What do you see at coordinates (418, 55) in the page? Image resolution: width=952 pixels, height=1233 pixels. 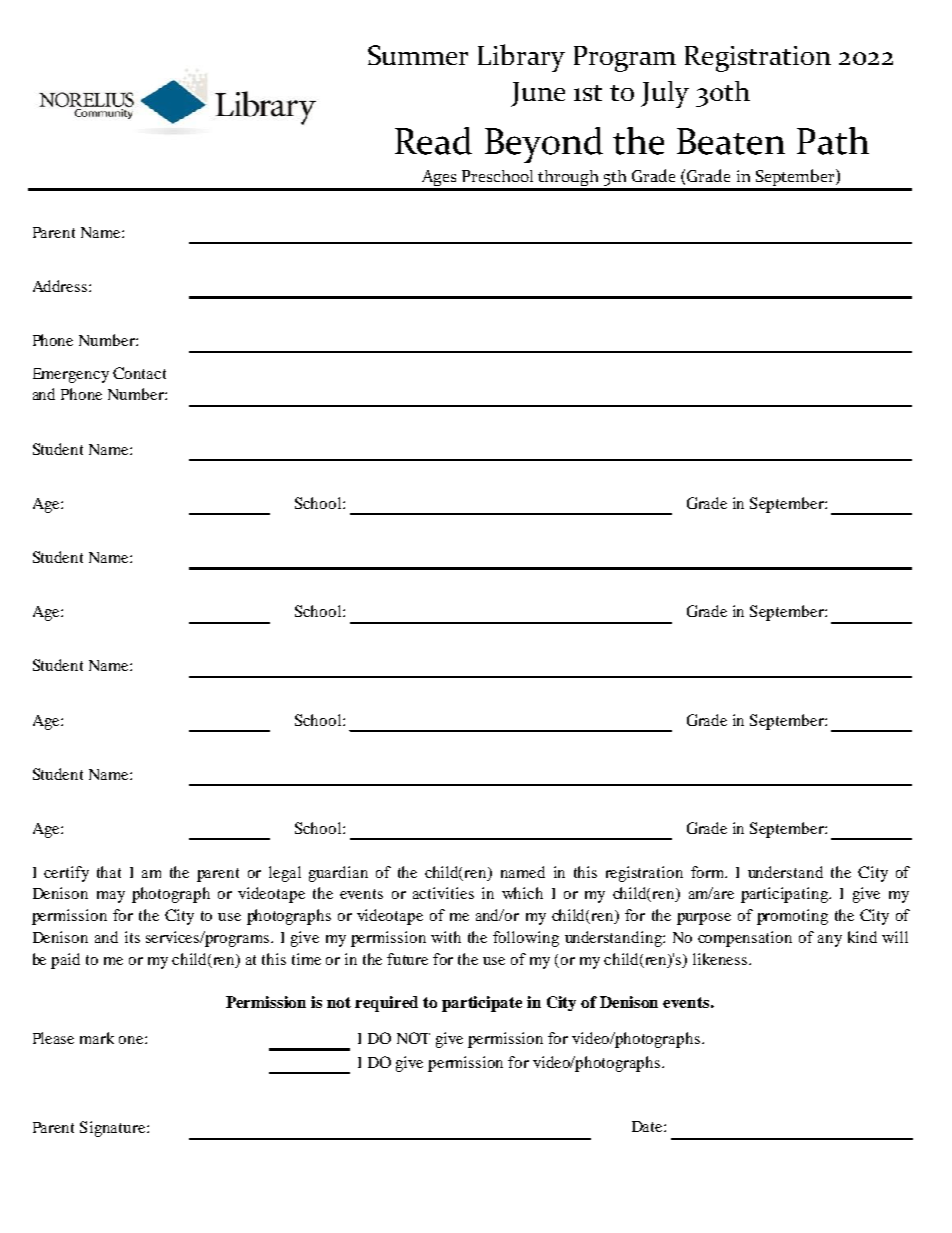 I see `Summer` at bounding box center [418, 55].
